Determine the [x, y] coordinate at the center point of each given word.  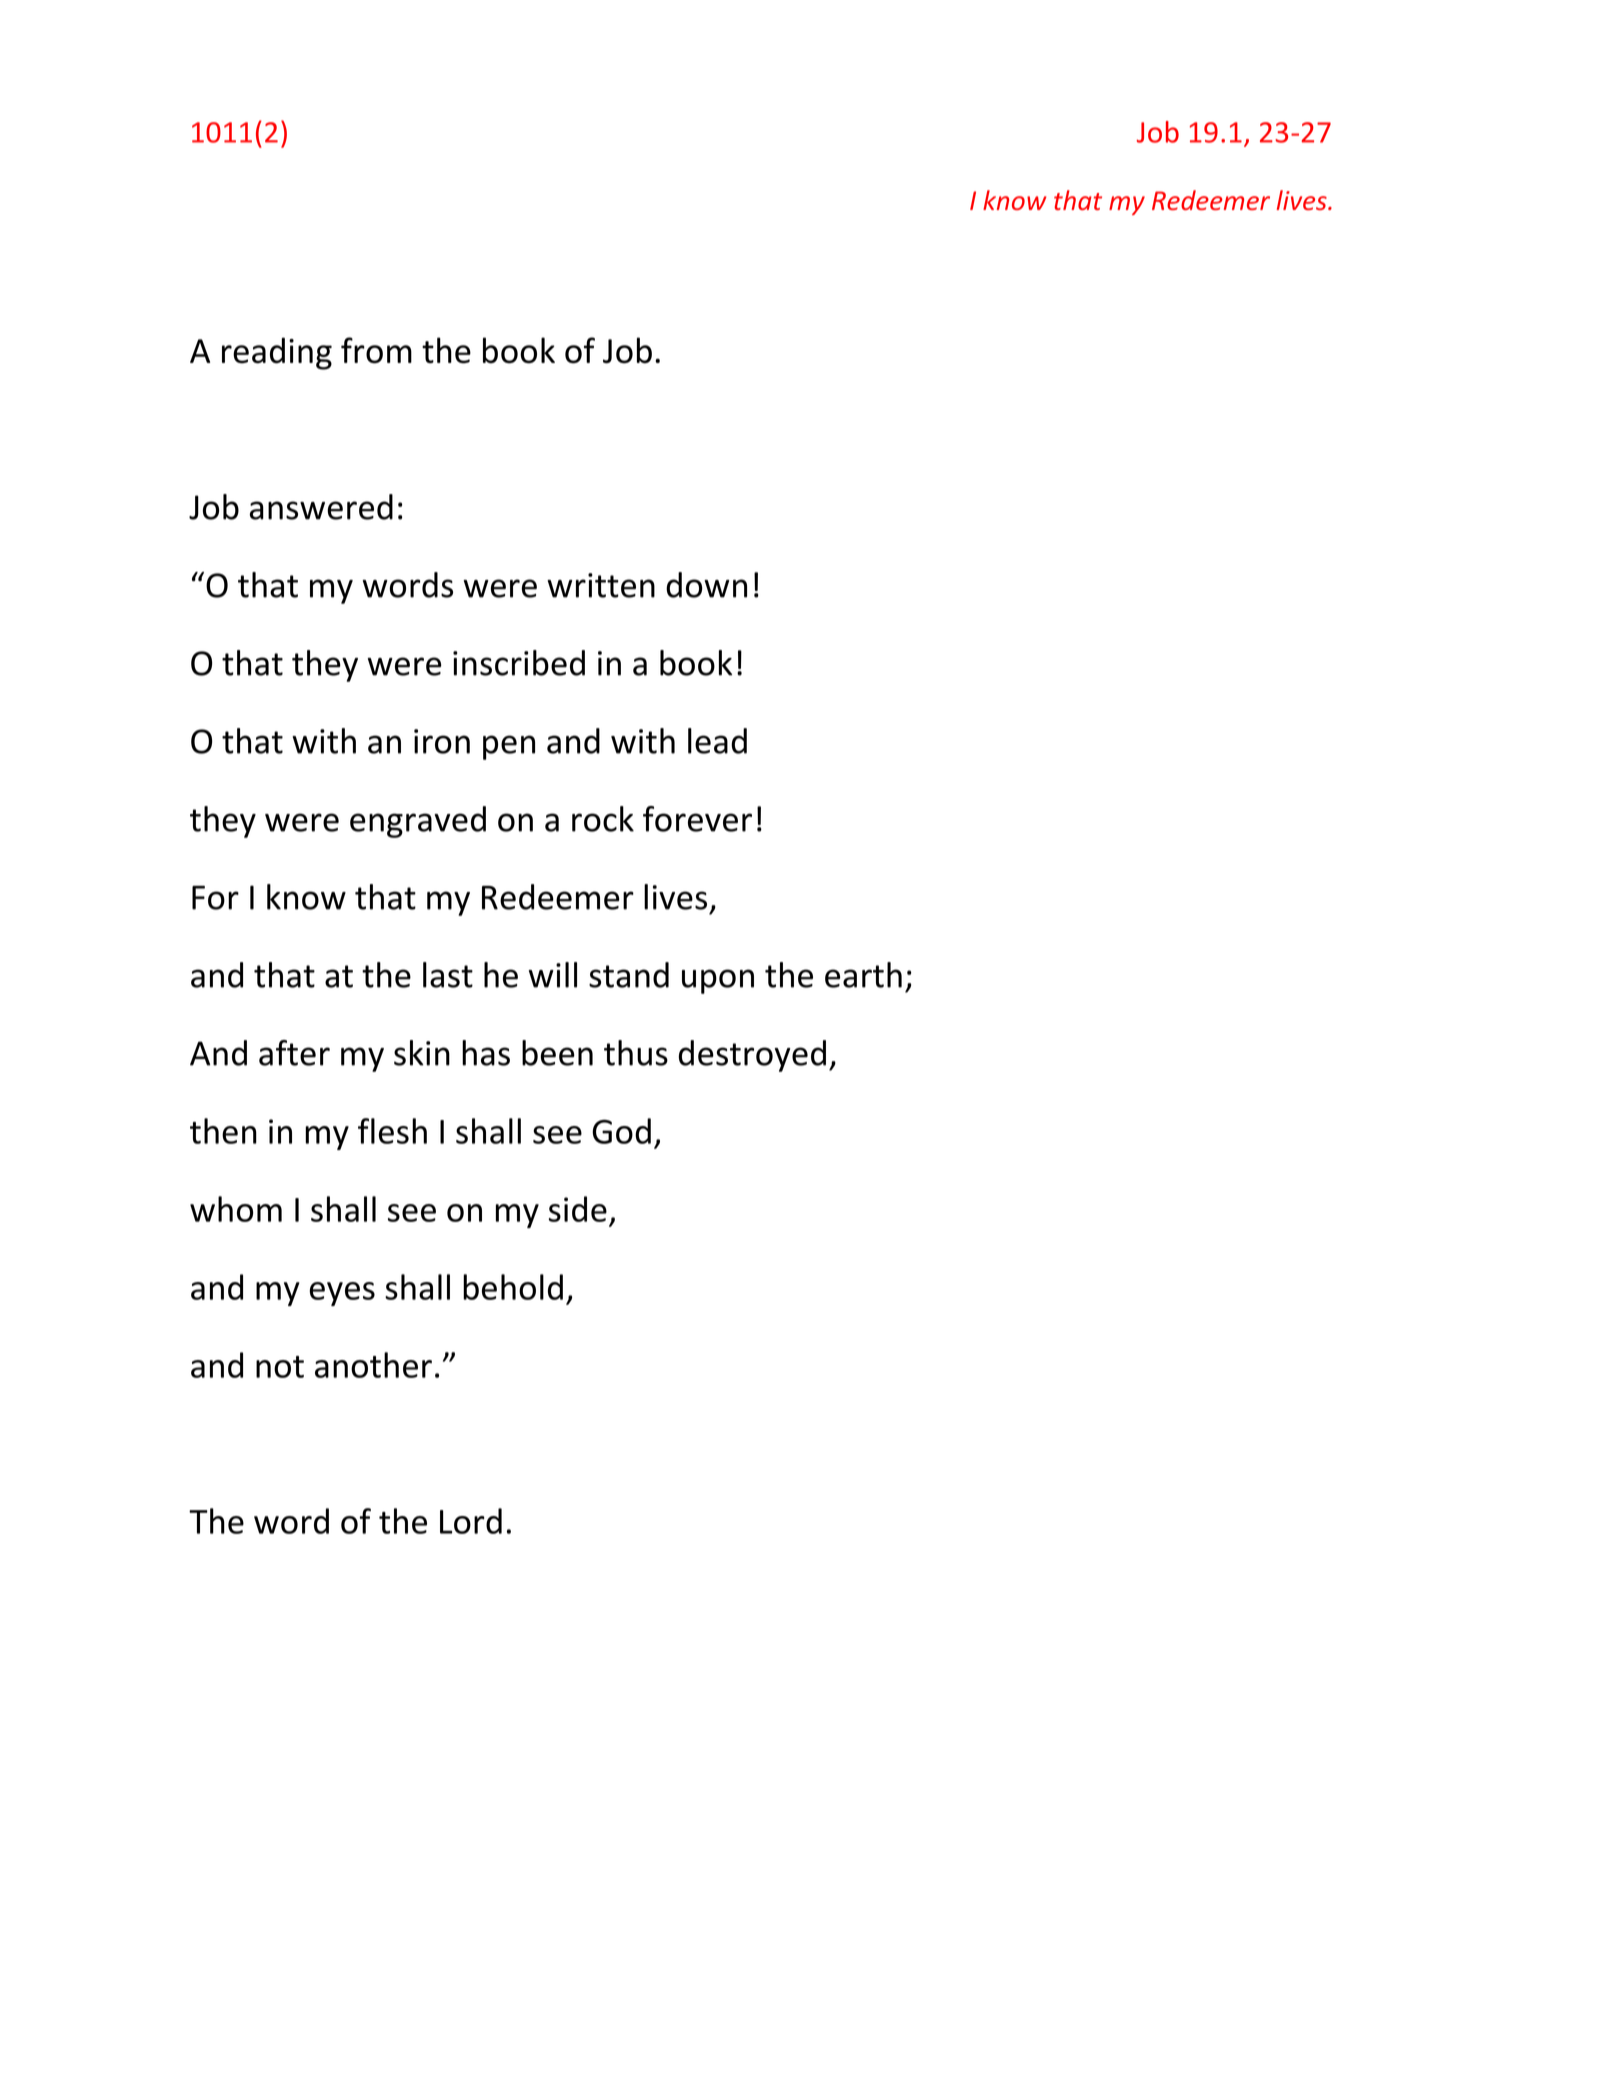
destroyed [752, 1056]
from [376, 350]
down [706, 585]
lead [717, 741]
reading [277, 353]
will [553, 975]
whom [236, 1209]
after [294, 1053]
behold [513, 1287]
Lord [471, 1521]
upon [718, 981]
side [578, 1209]
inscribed [519, 663]
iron [442, 741]
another [373, 1365]
